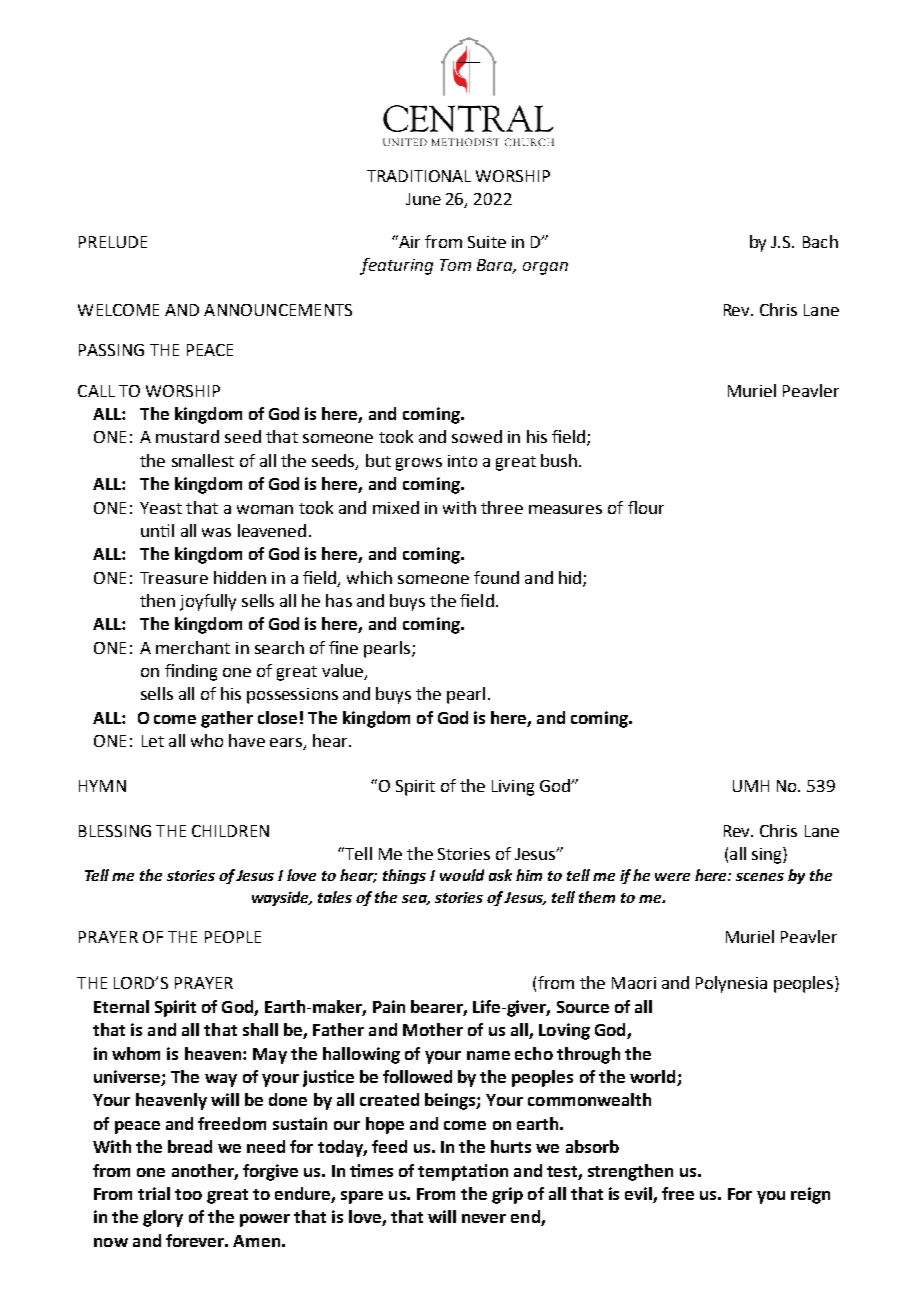 Image resolution: width=908 pixels, height=1316 pixels. I want to click on June, so click(423, 199).
